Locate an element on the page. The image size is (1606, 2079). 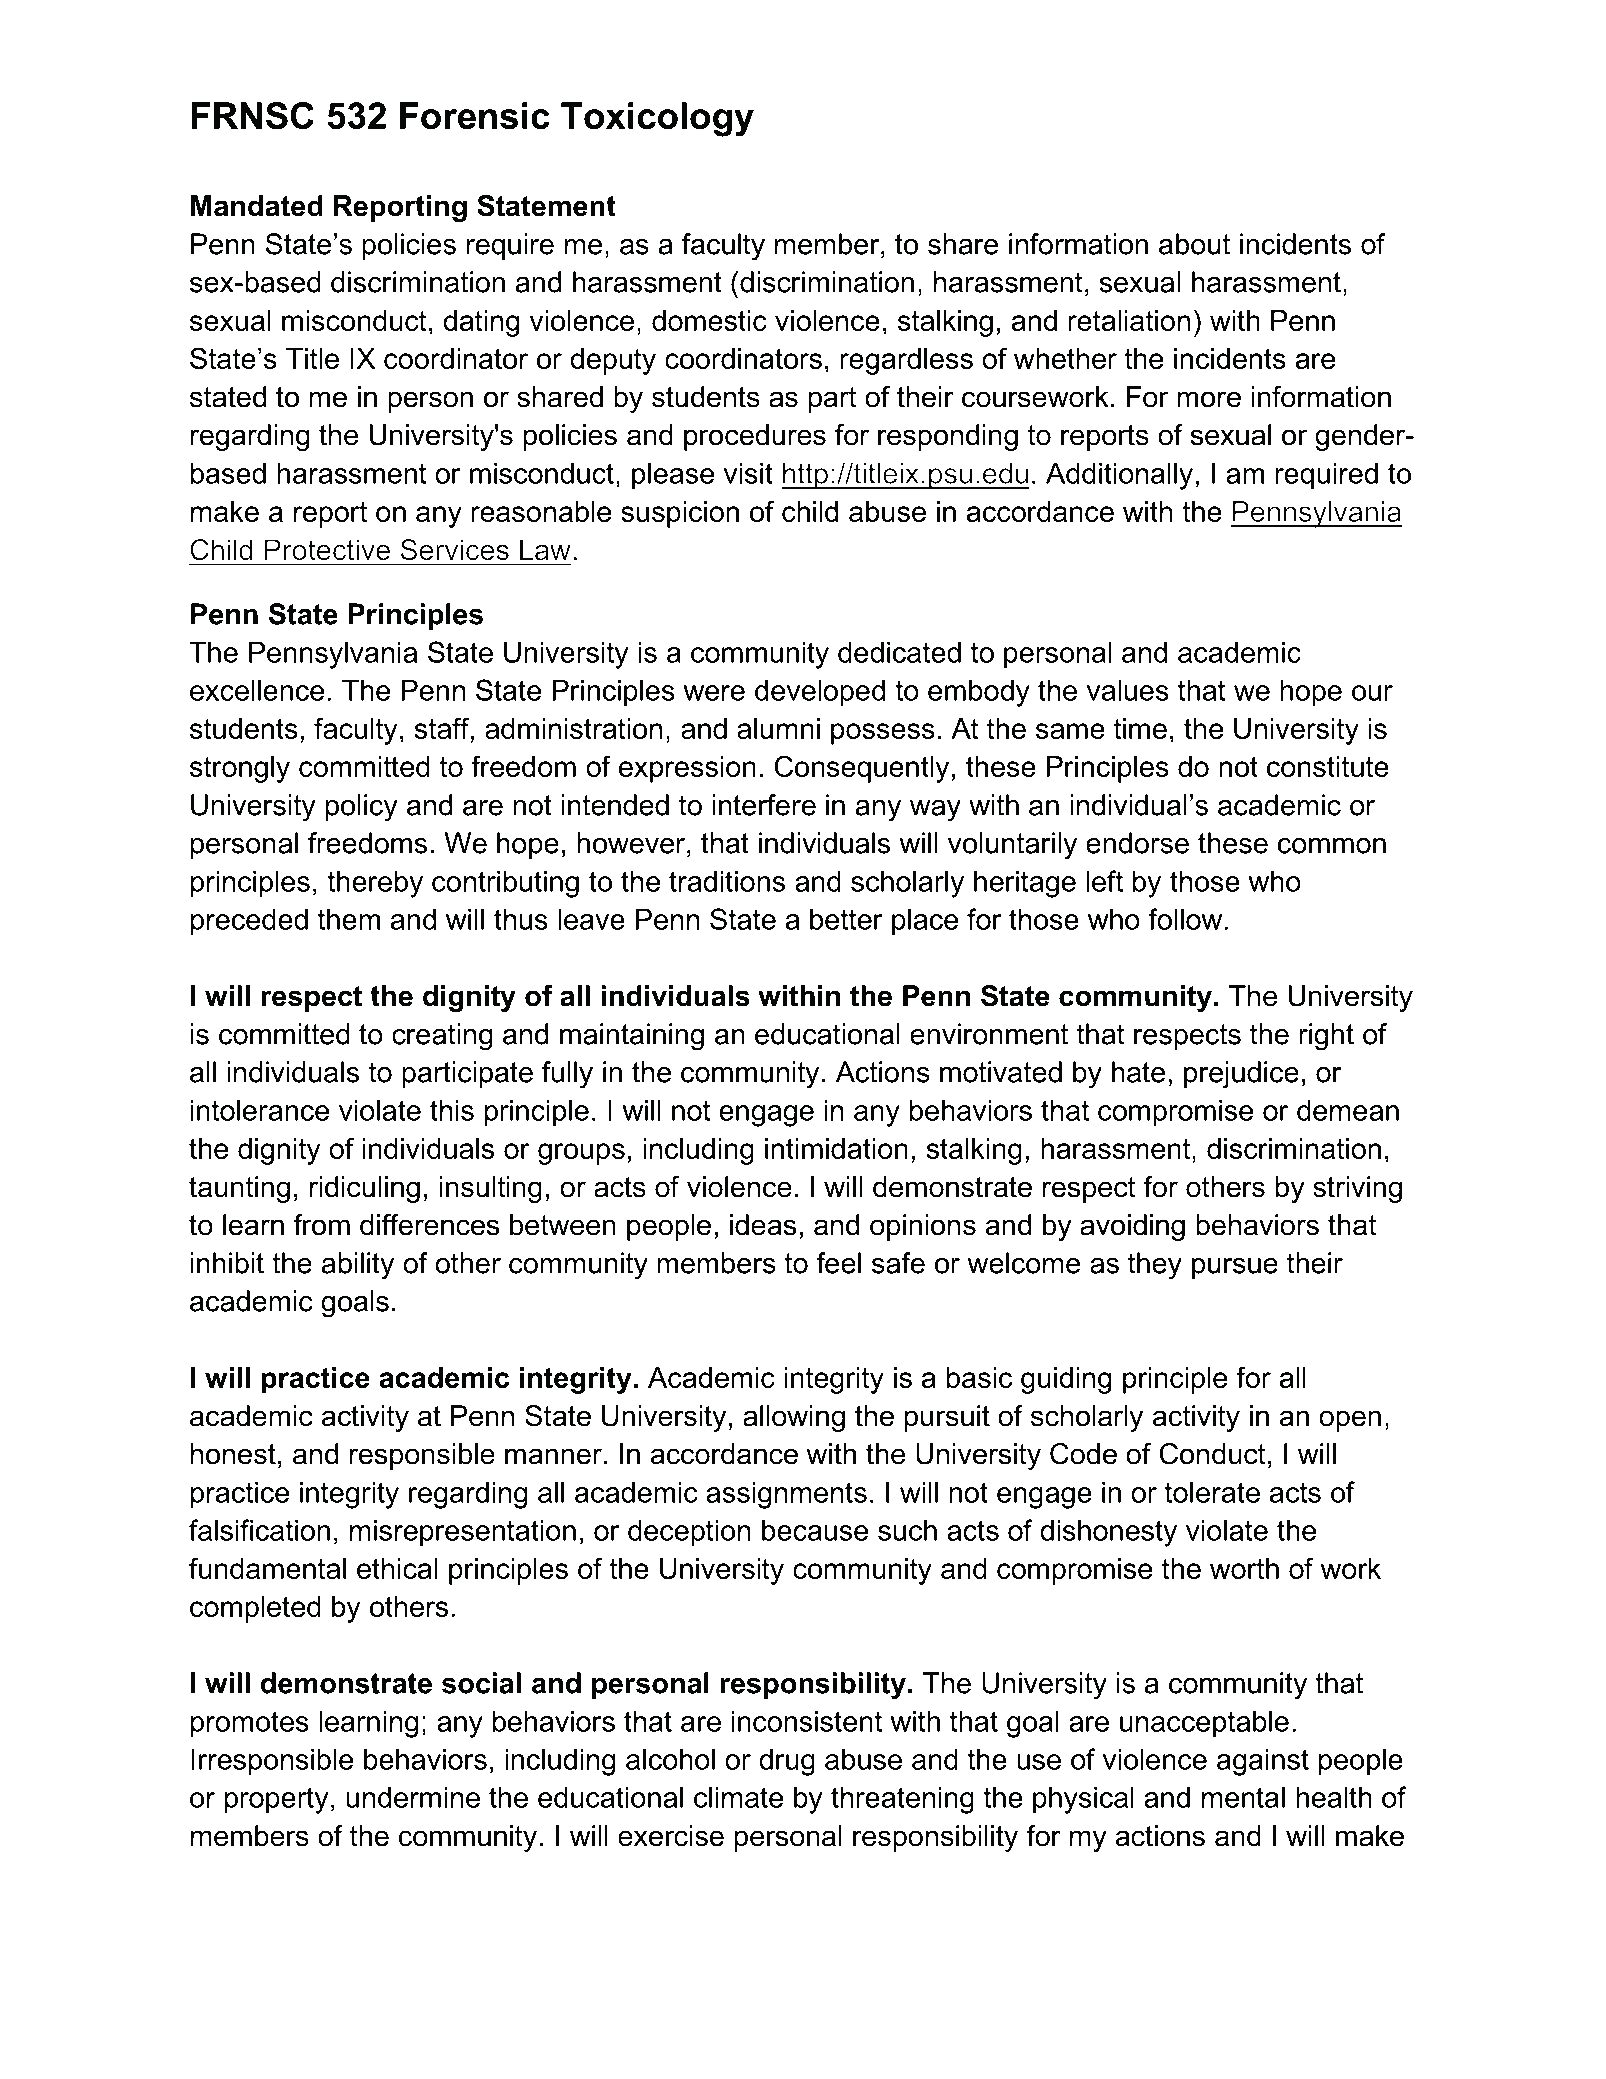
better is located at coordinates (846, 919).
